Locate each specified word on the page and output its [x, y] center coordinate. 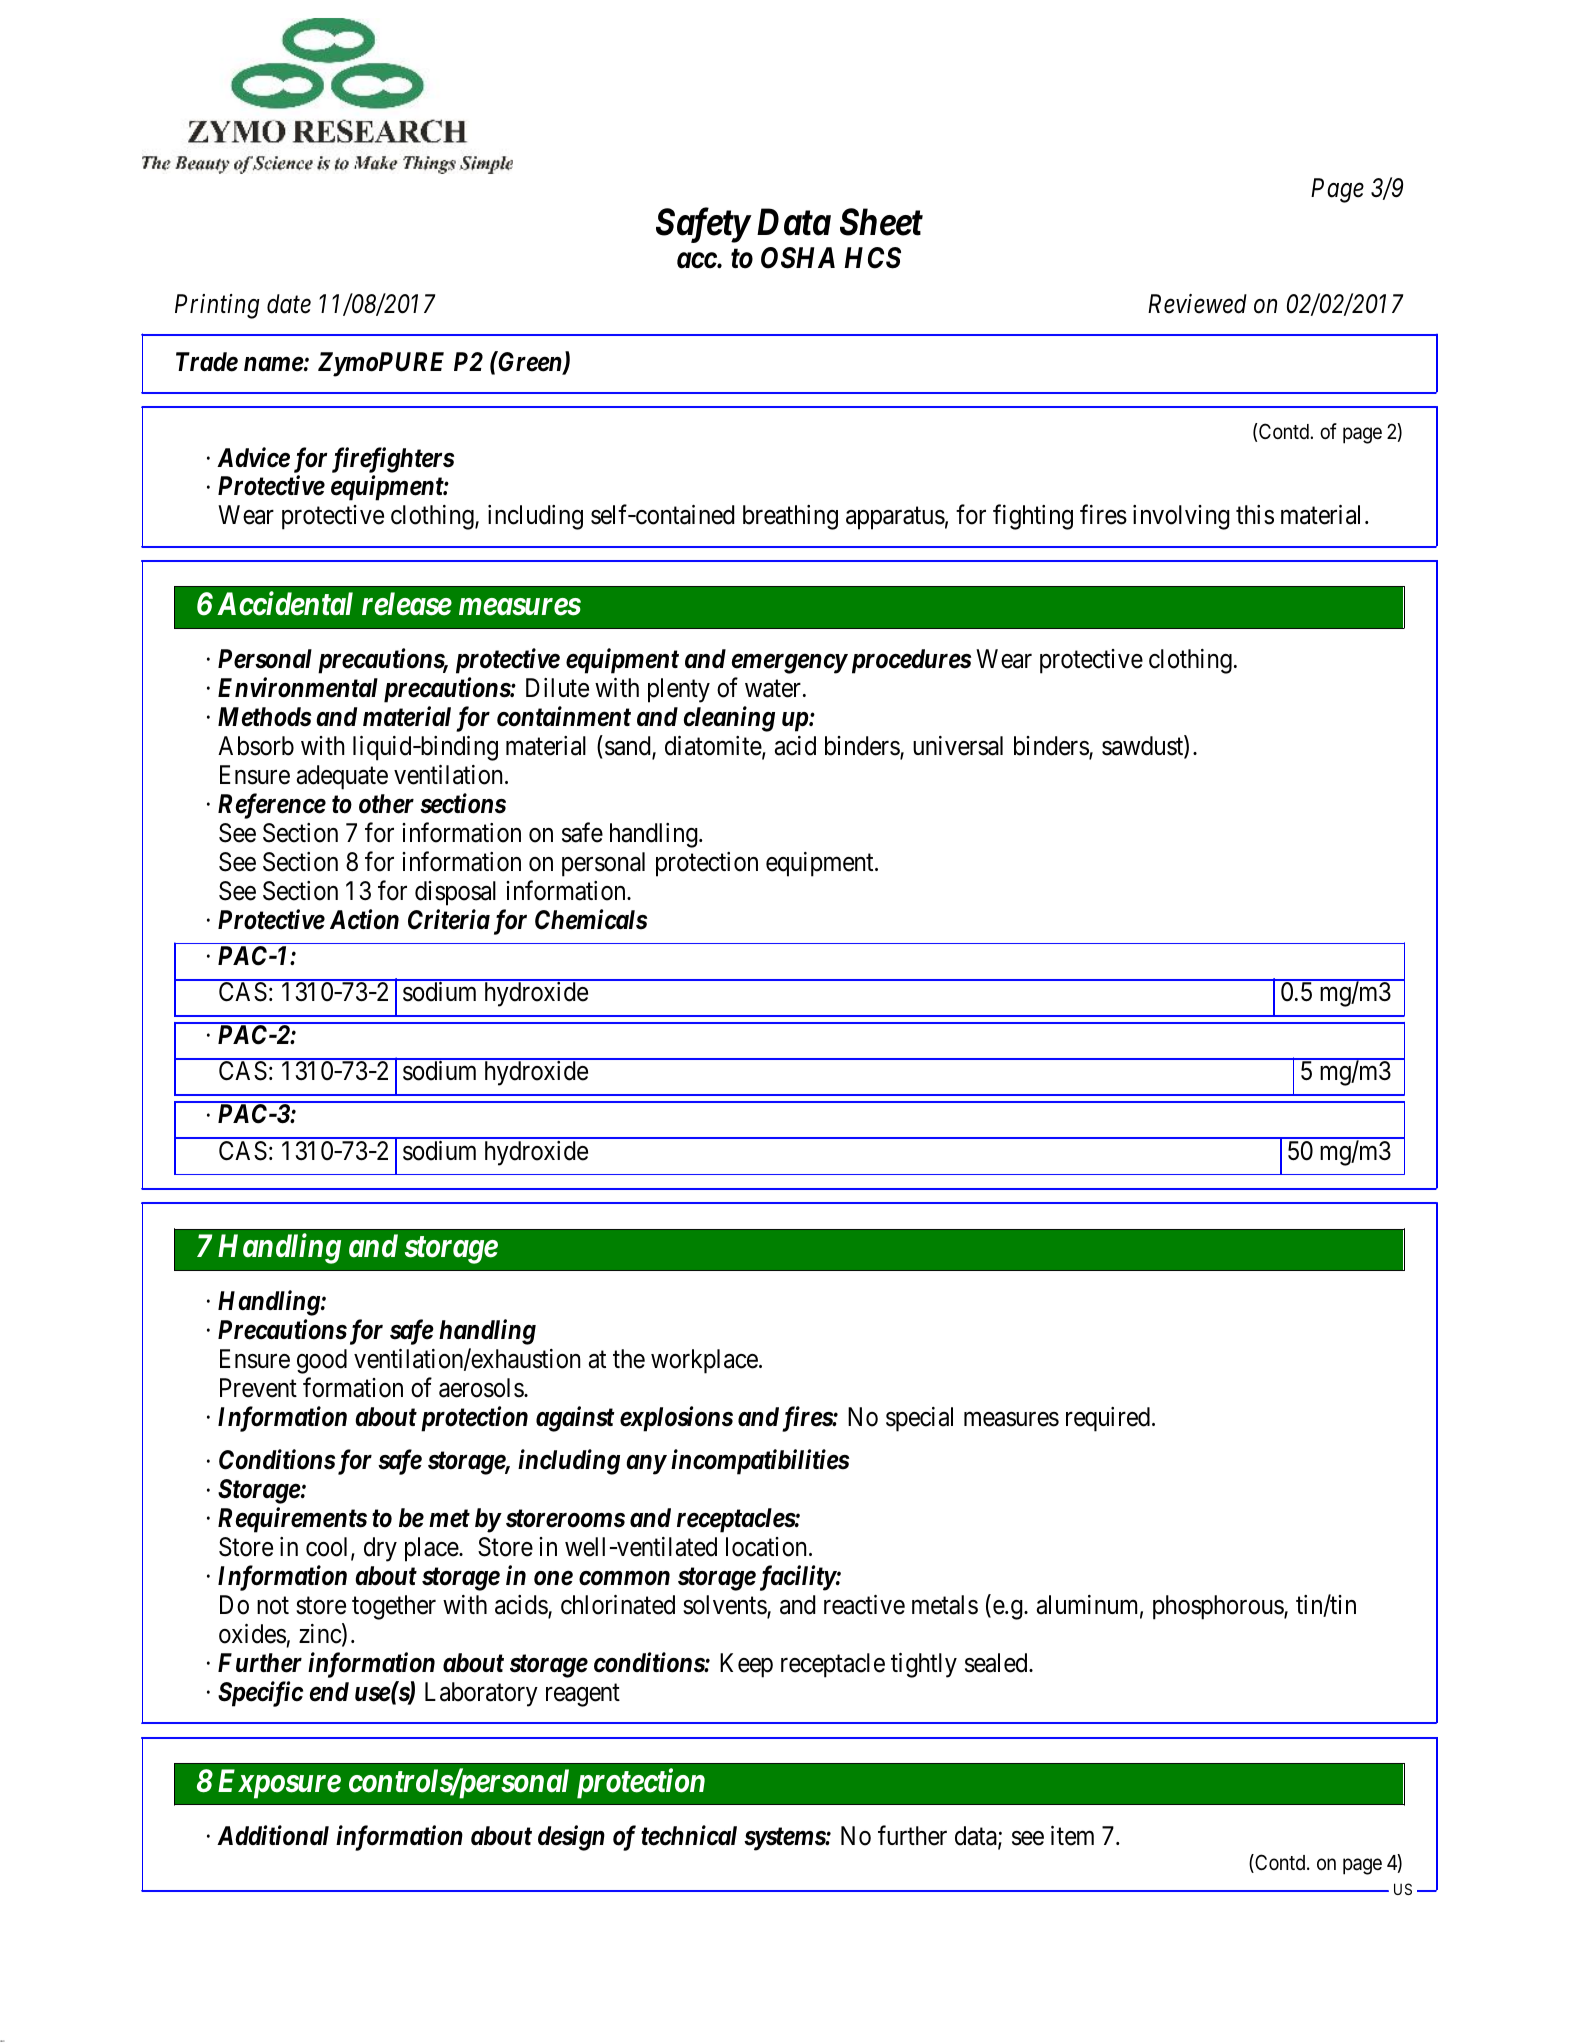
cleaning [729, 719]
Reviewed [1197, 304]
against [575, 1419]
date [289, 304]
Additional [273, 1835]
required [1108, 1419]
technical [689, 1835]
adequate [342, 777]
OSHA [798, 258]
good [322, 1361]
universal [958, 746]
